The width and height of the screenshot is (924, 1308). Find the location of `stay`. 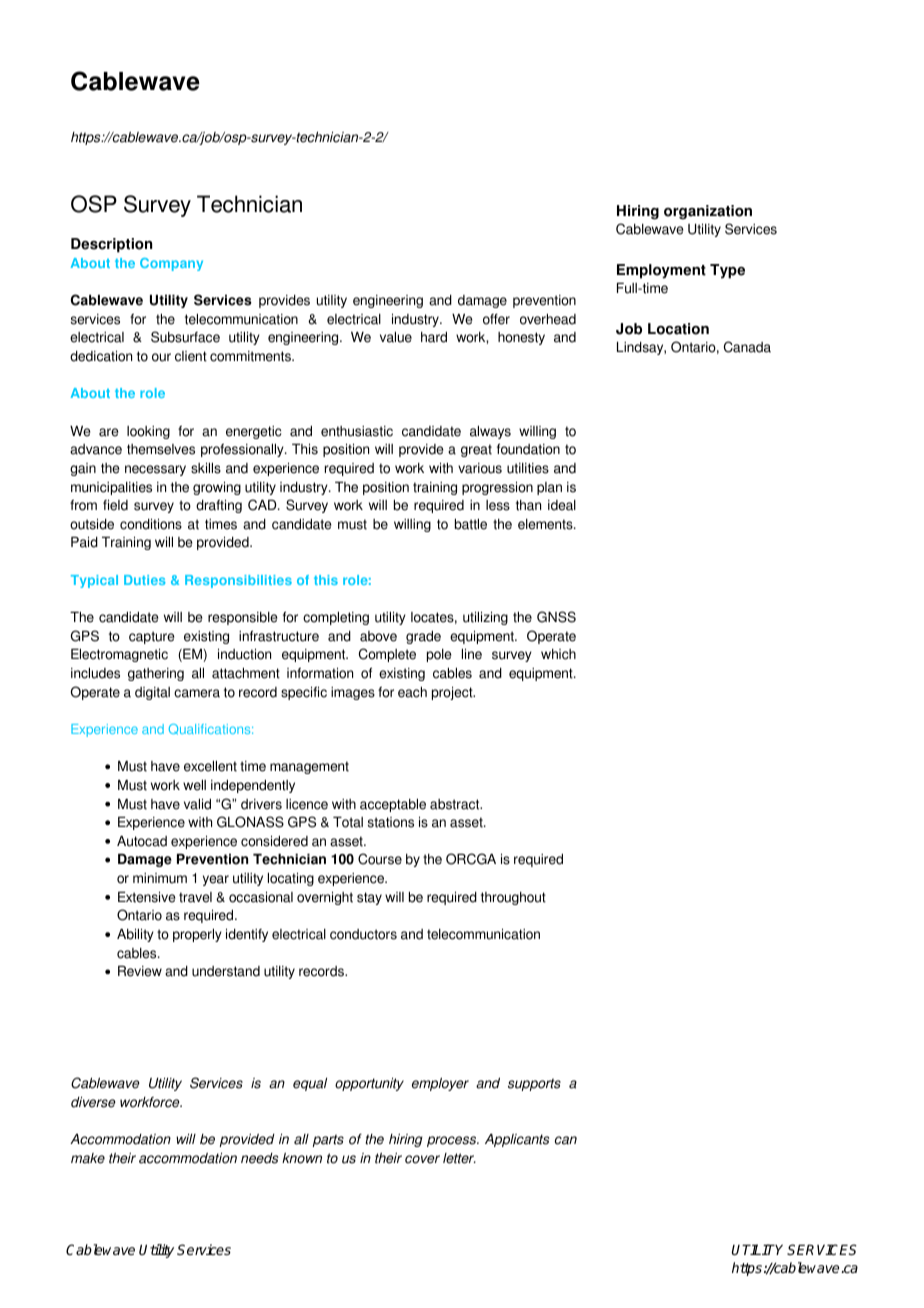

stay is located at coordinates (369, 898).
